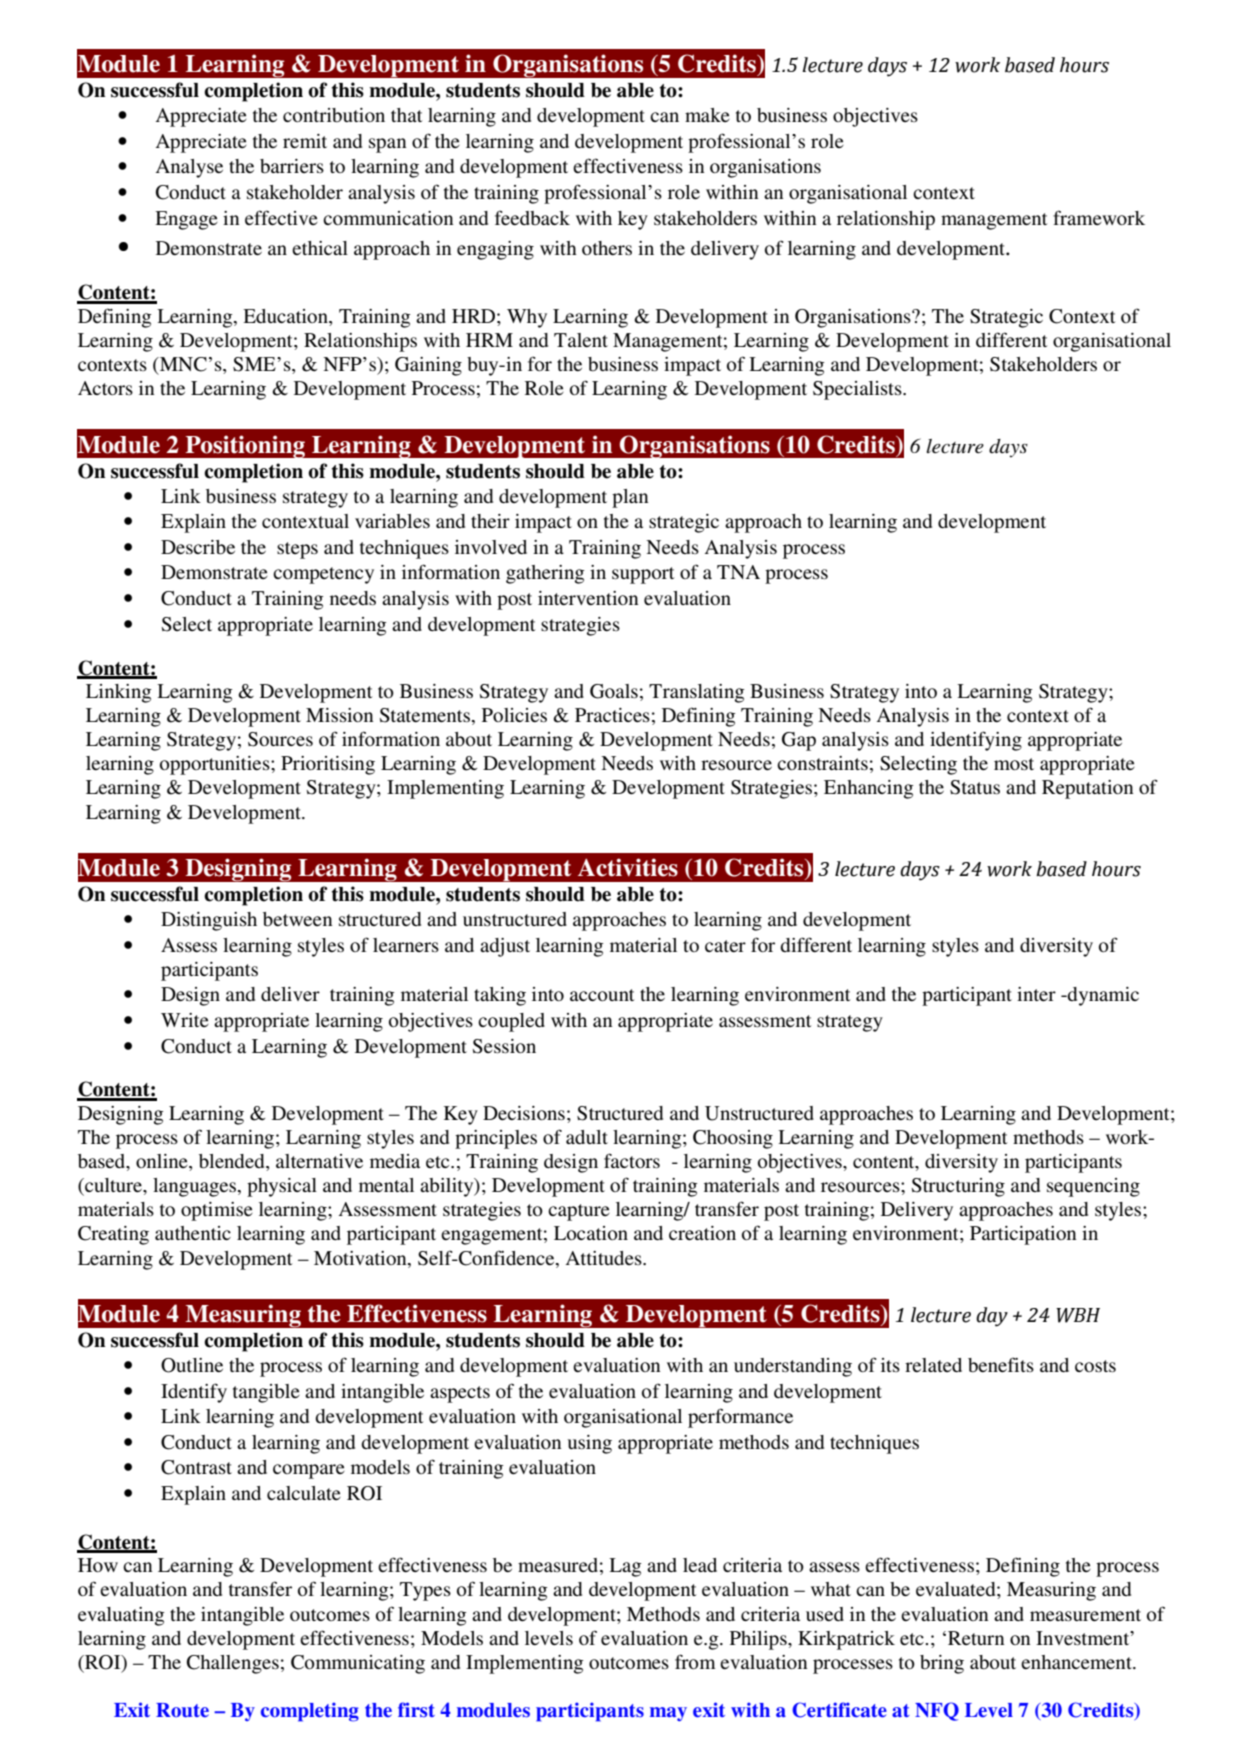 The image size is (1247, 1764). Describe the element at coordinates (602, 995) in the screenshot. I see `account` at that location.
